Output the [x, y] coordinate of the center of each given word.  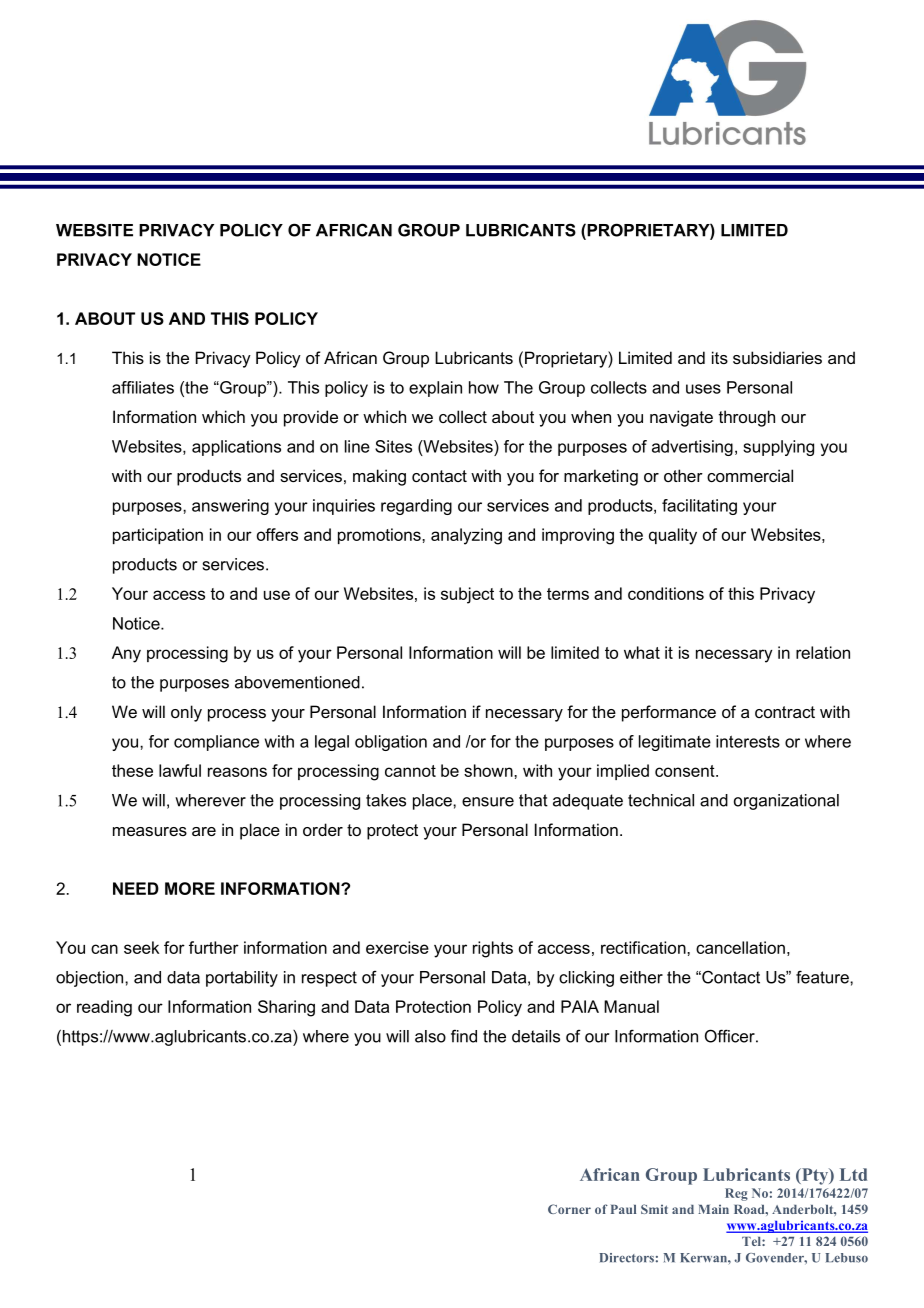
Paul [623, 1209]
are [204, 831]
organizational [786, 802]
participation [158, 536]
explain [435, 389]
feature [823, 977]
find [464, 1036]
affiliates [143, 387]
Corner [569, 1209]
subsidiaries [777, 357]
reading [104, 1008]
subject [467, 595]
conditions [666, 593]
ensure [488, 802]
